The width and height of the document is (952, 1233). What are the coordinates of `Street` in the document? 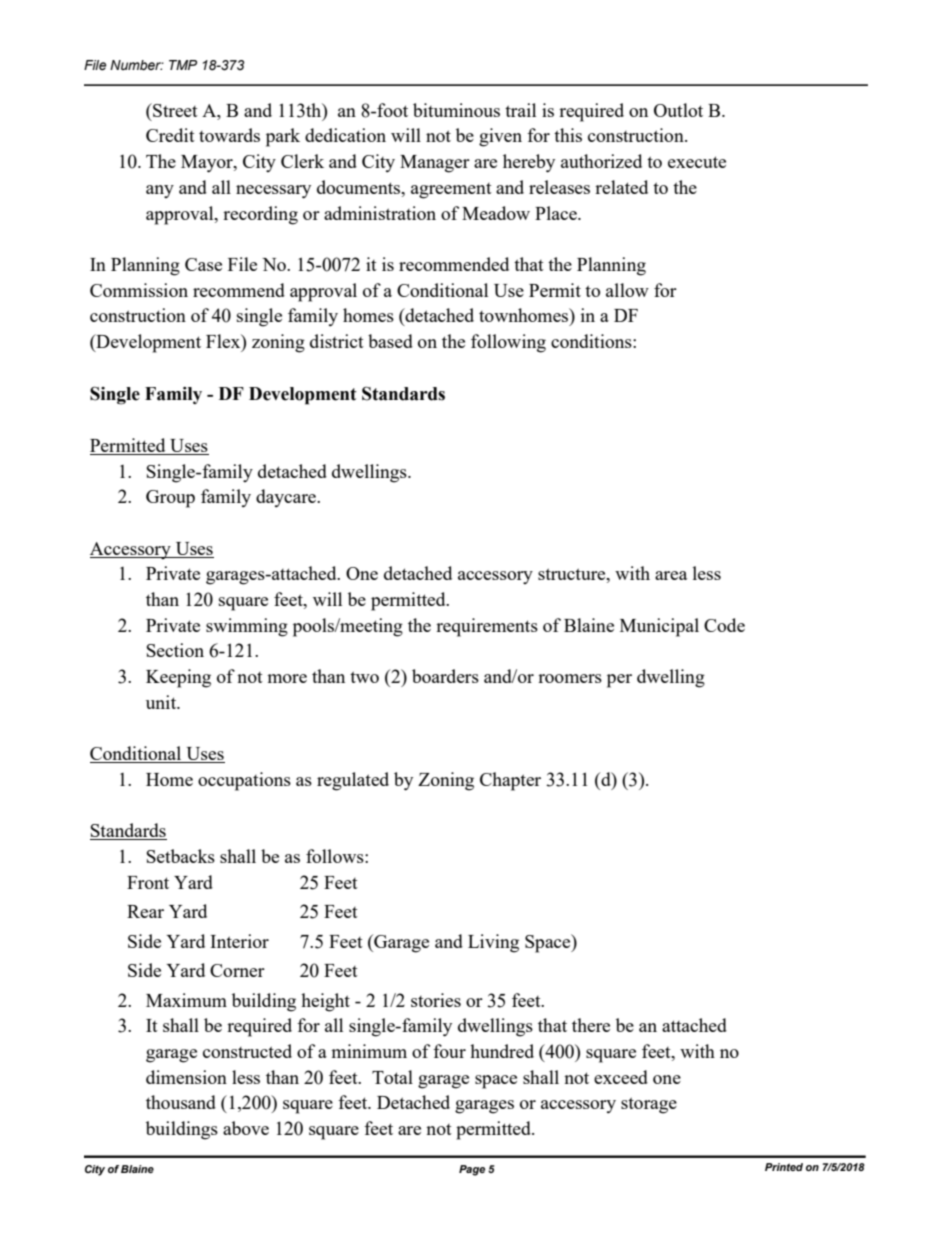 It's located at (174, 110).
